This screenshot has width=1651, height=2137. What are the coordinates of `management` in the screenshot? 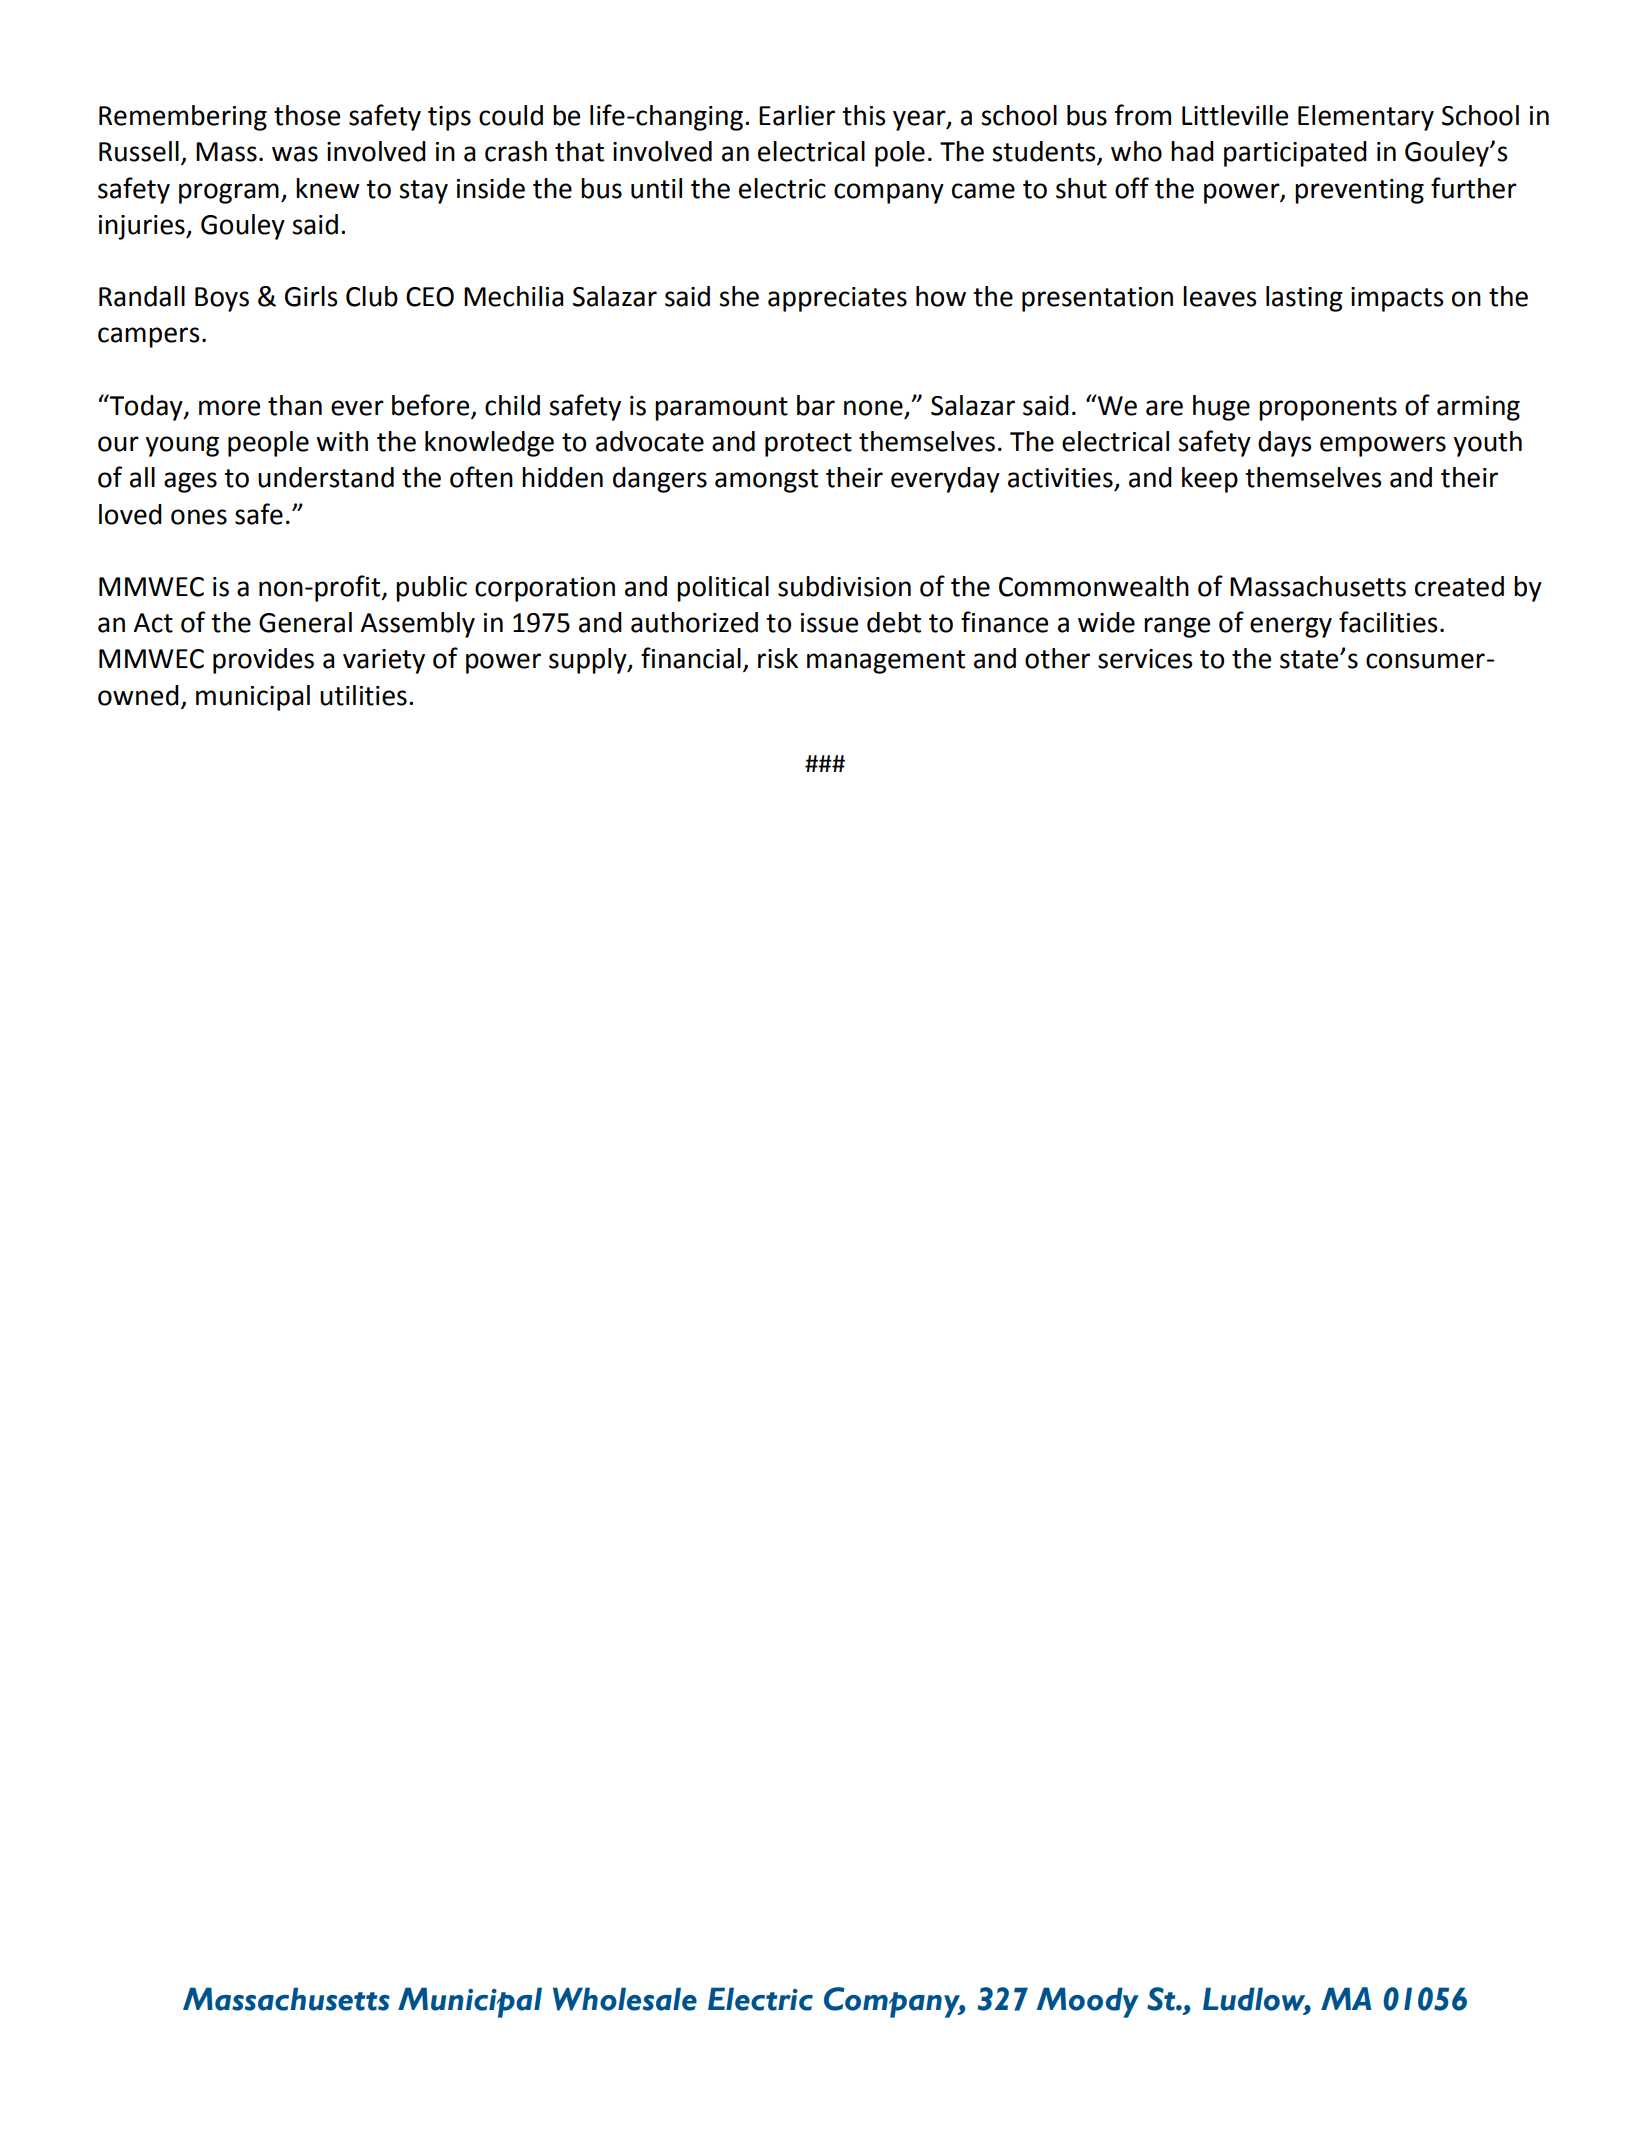 It's located at (886, 662).
